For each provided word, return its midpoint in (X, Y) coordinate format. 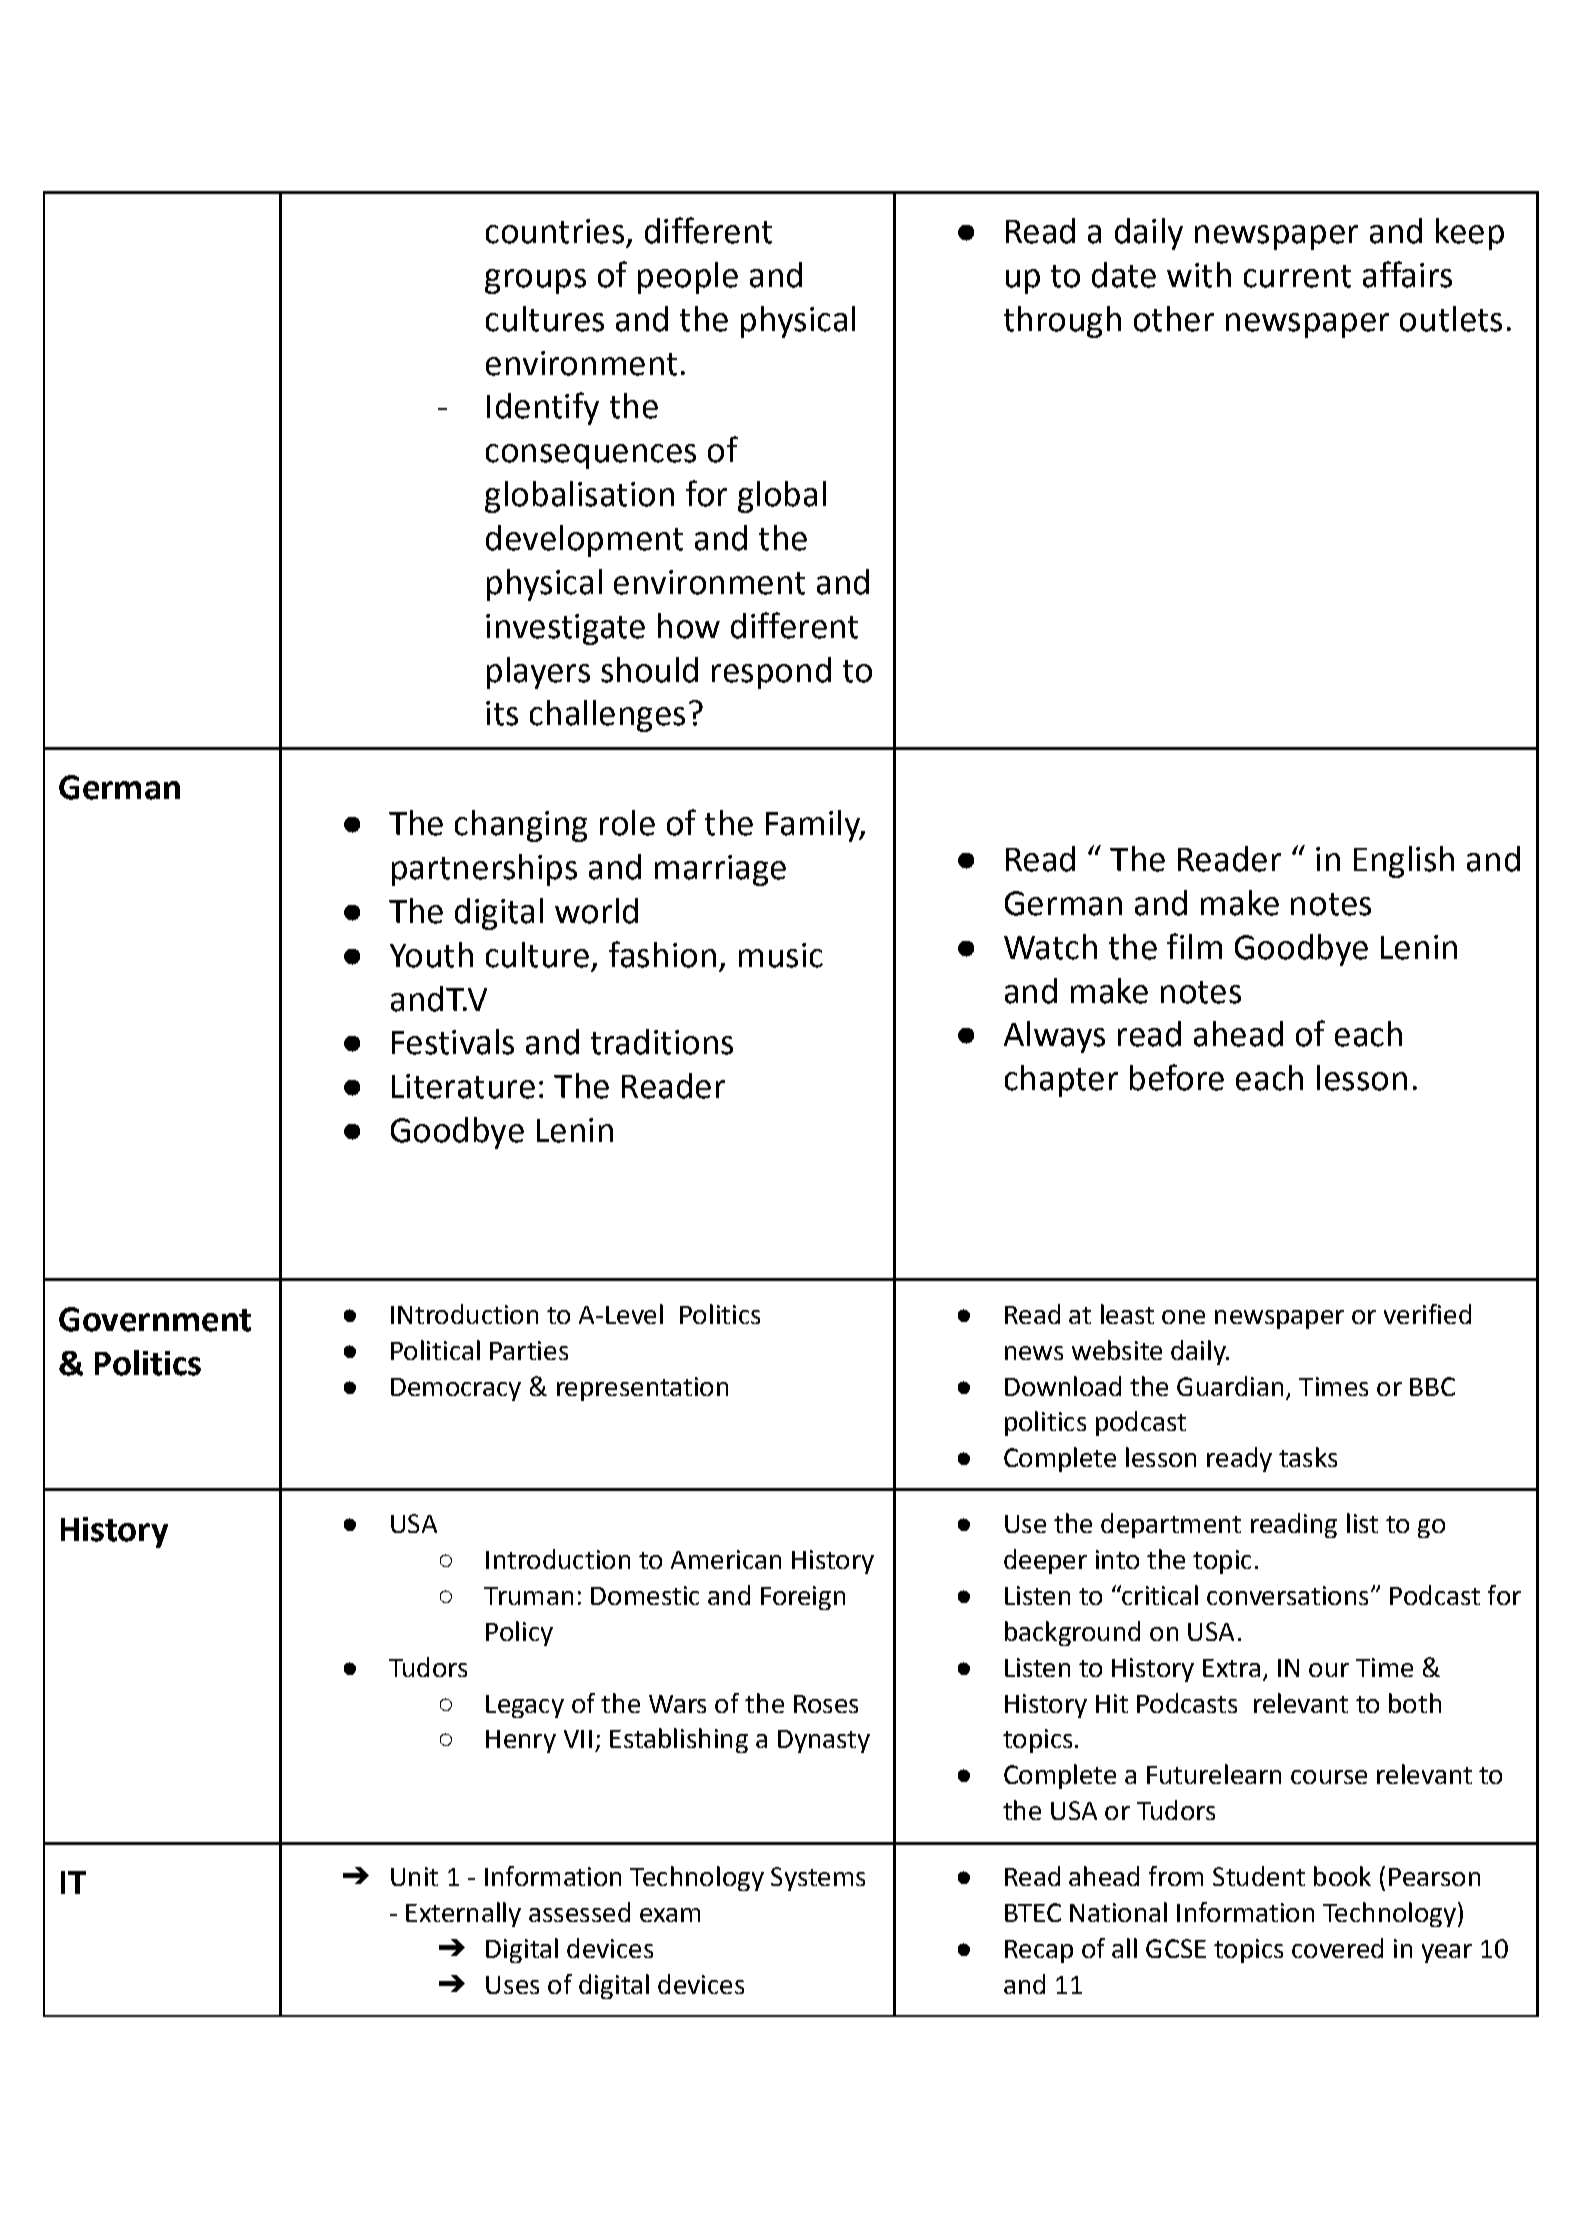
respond (771, 673)
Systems (818, 1879)
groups (535, 281)
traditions (662, 1042)
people (688, 278)
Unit (414, 1876)
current (1297, 276)
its (502, 713)
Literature (463, 1086)
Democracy (456, 1389)
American (726, 1559)
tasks (1308, 1457)
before (1177, 1077)
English (1404, 862)
